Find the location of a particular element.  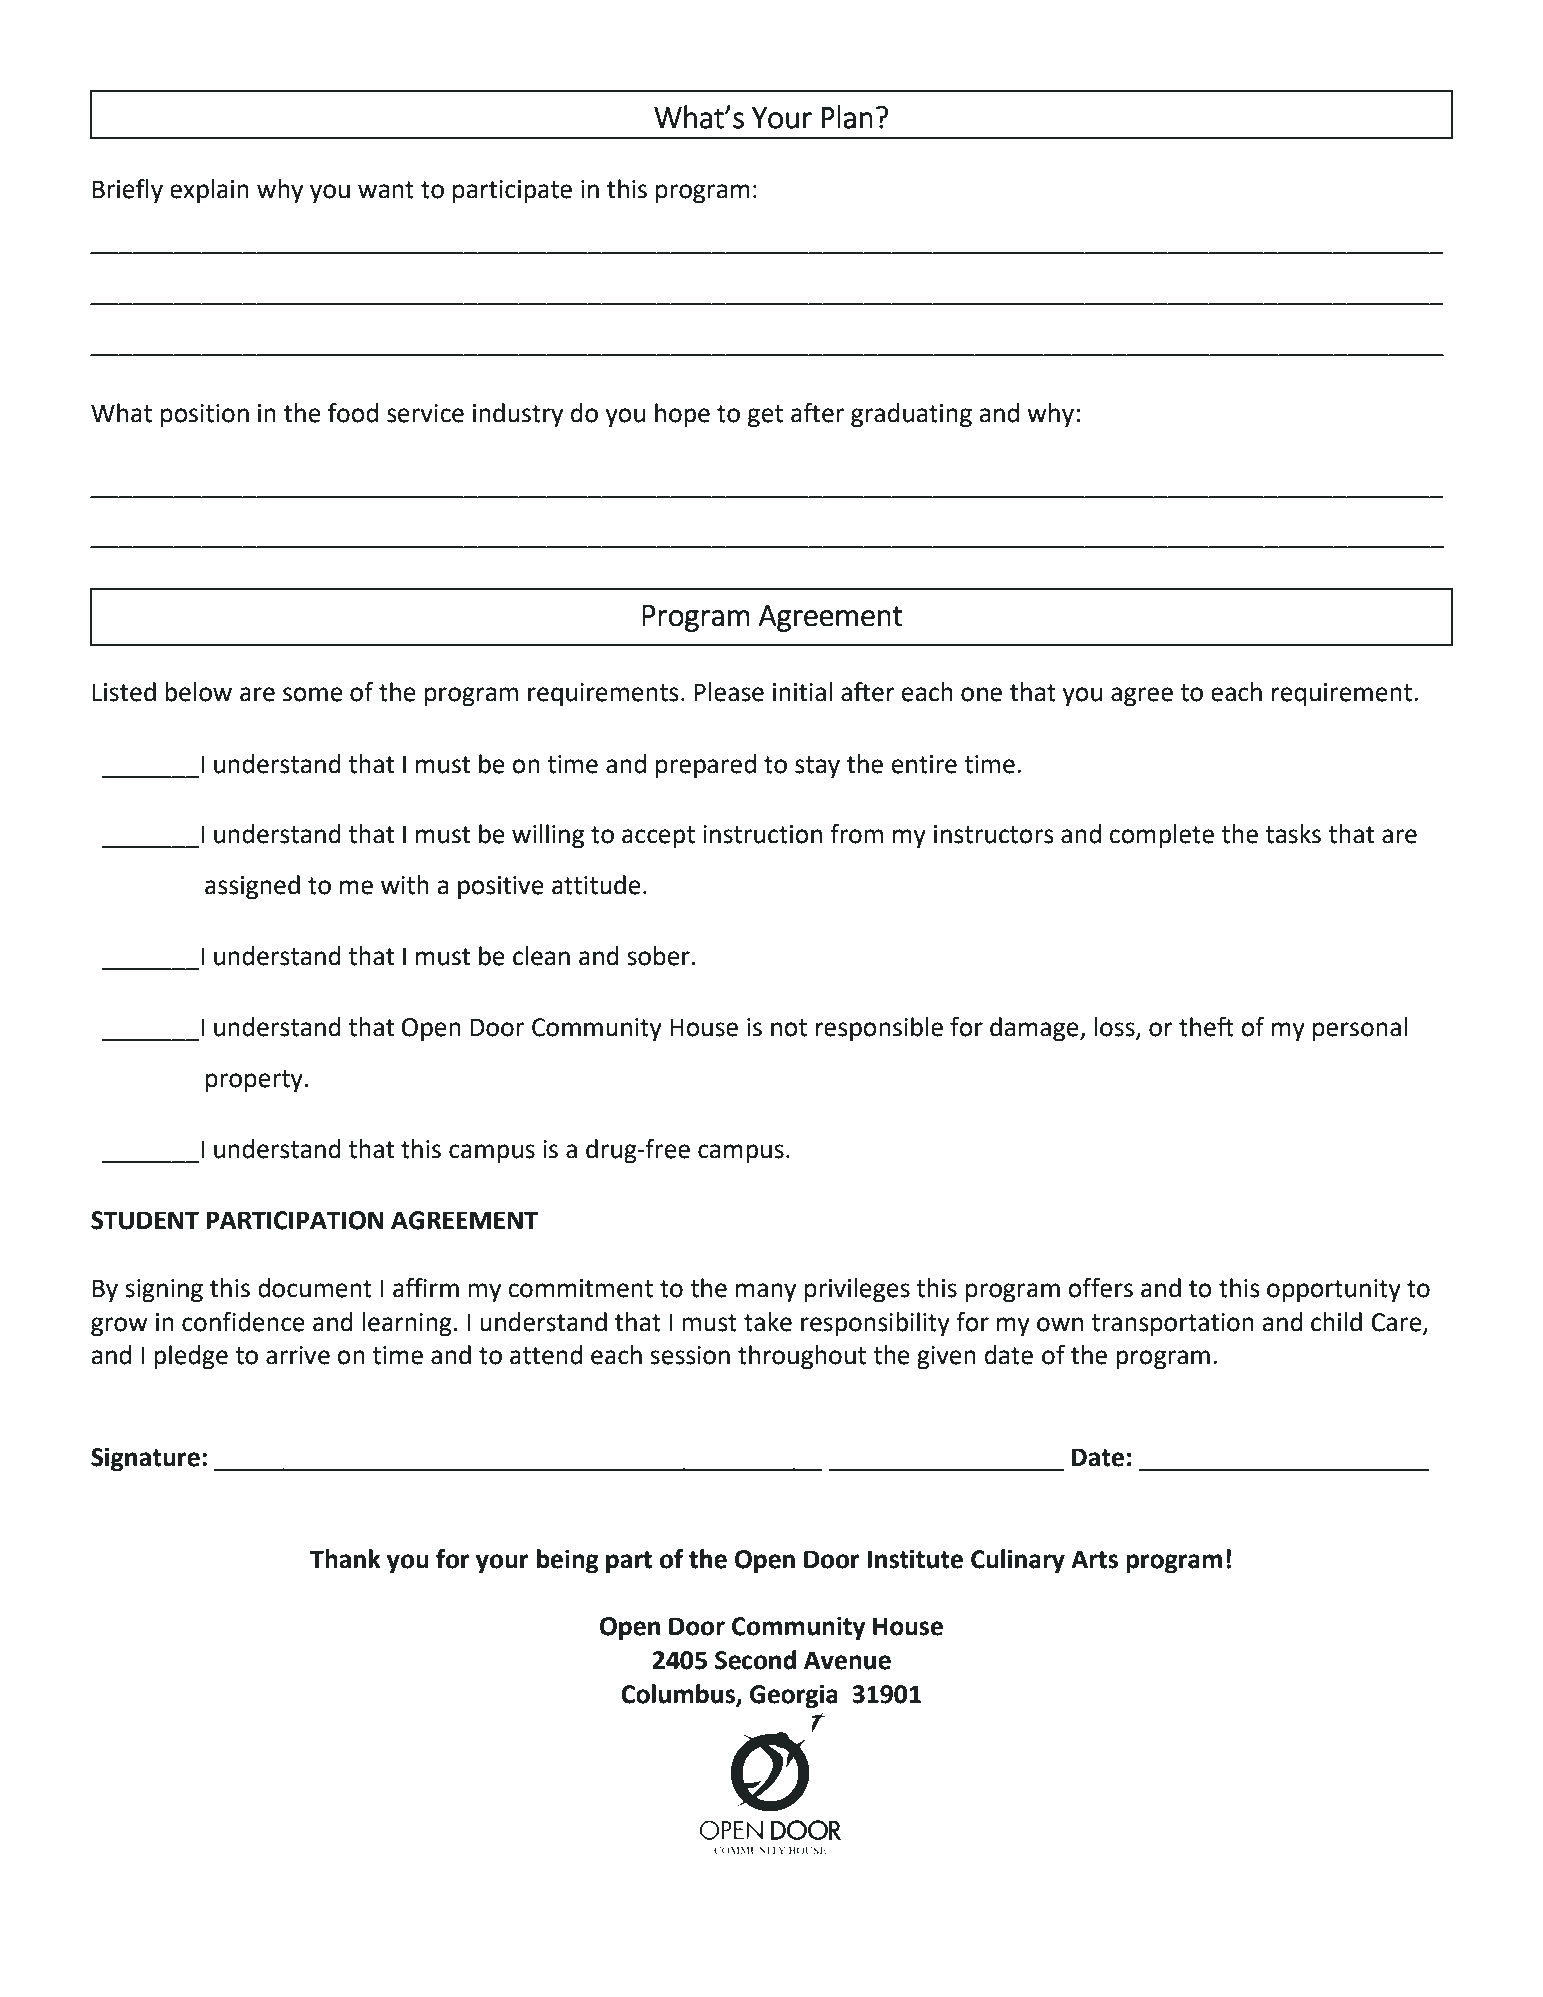

get is located at coordinates (765, 416).
